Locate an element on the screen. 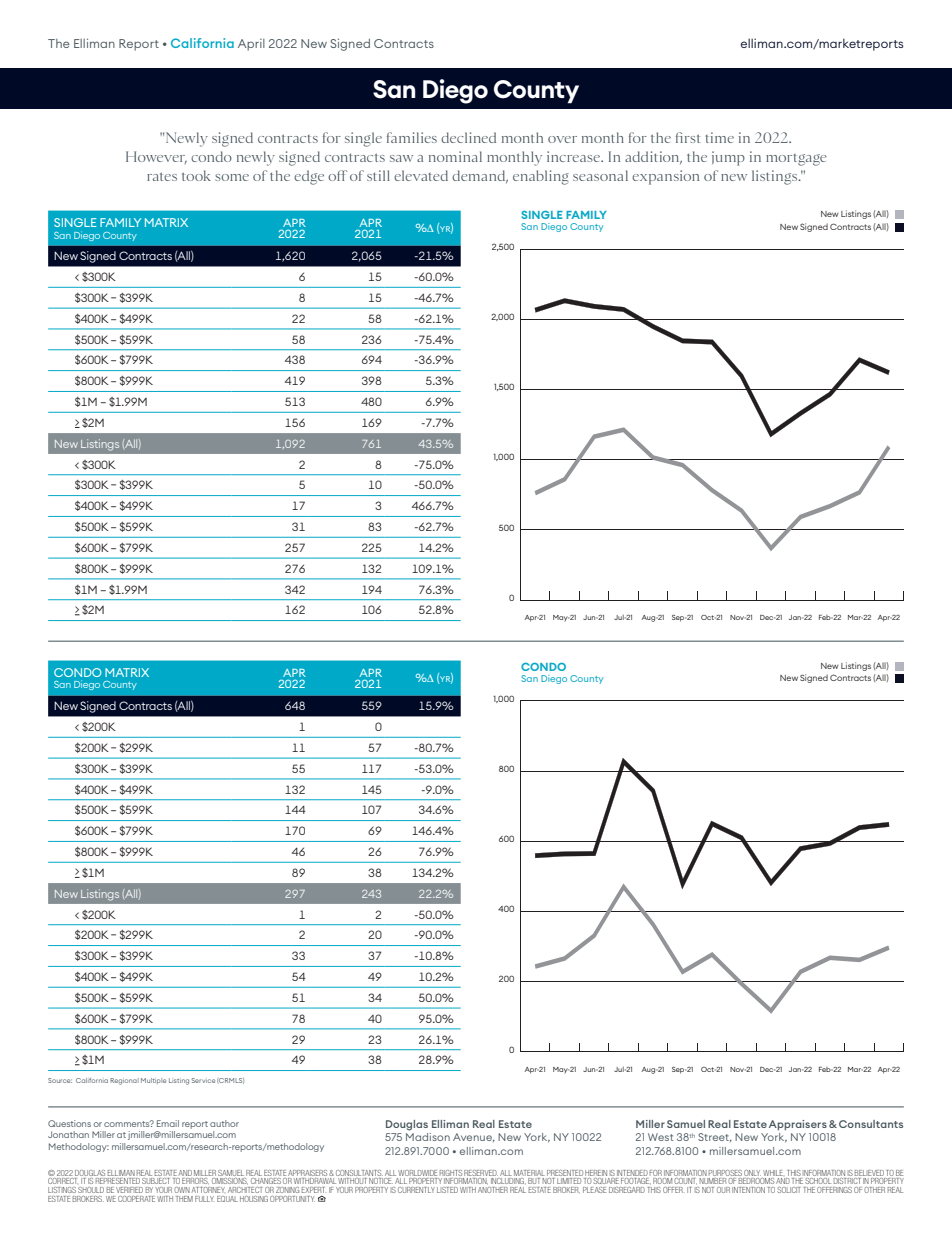 Image resolution: width=952 pixels, height=1233 pixels. West is located at coordinates (660, 1137).
